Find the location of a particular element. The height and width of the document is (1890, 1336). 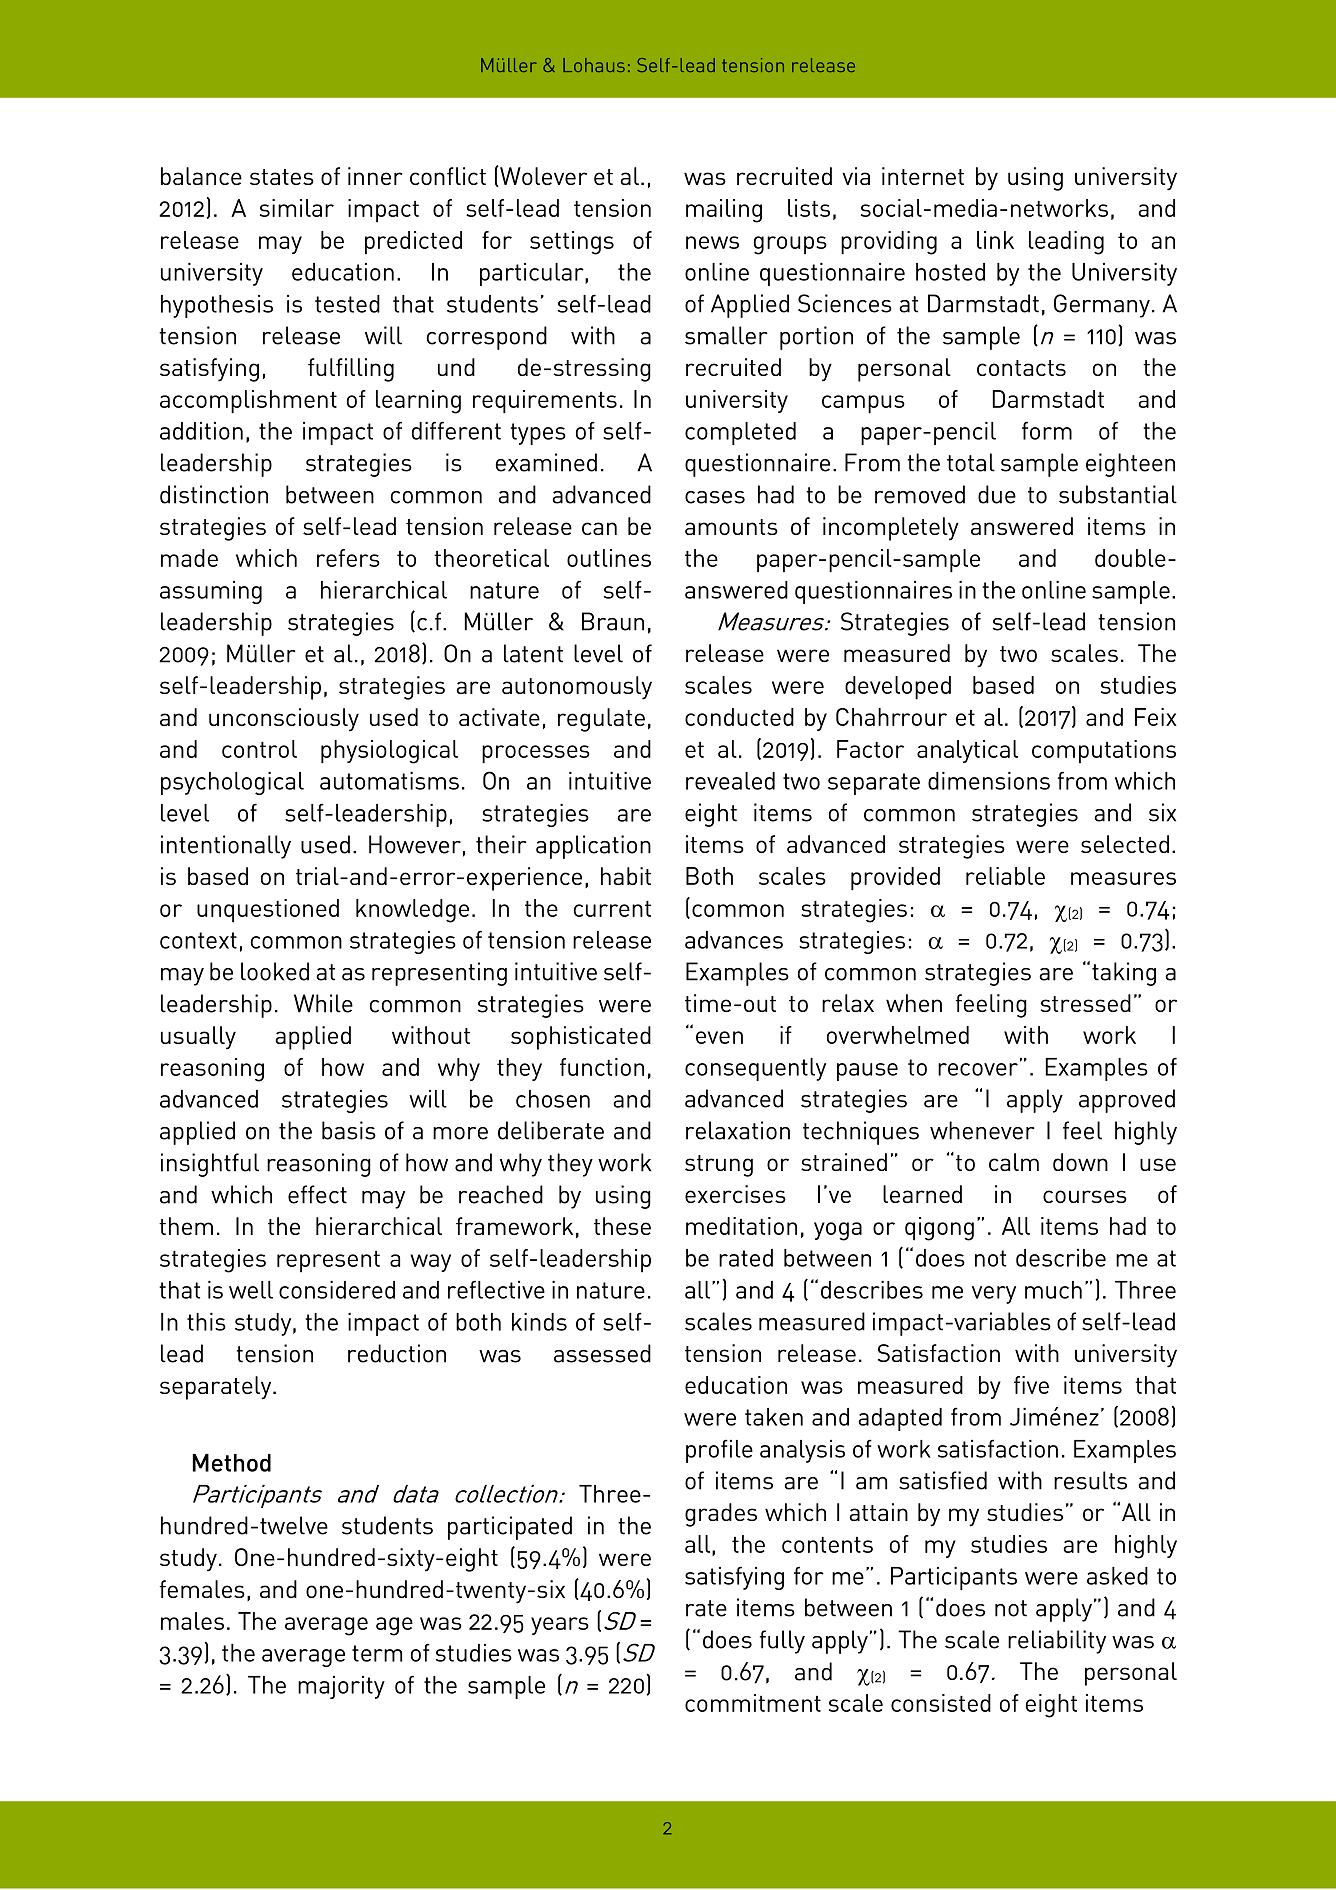

majority is located at coordinates (341, 1687).
